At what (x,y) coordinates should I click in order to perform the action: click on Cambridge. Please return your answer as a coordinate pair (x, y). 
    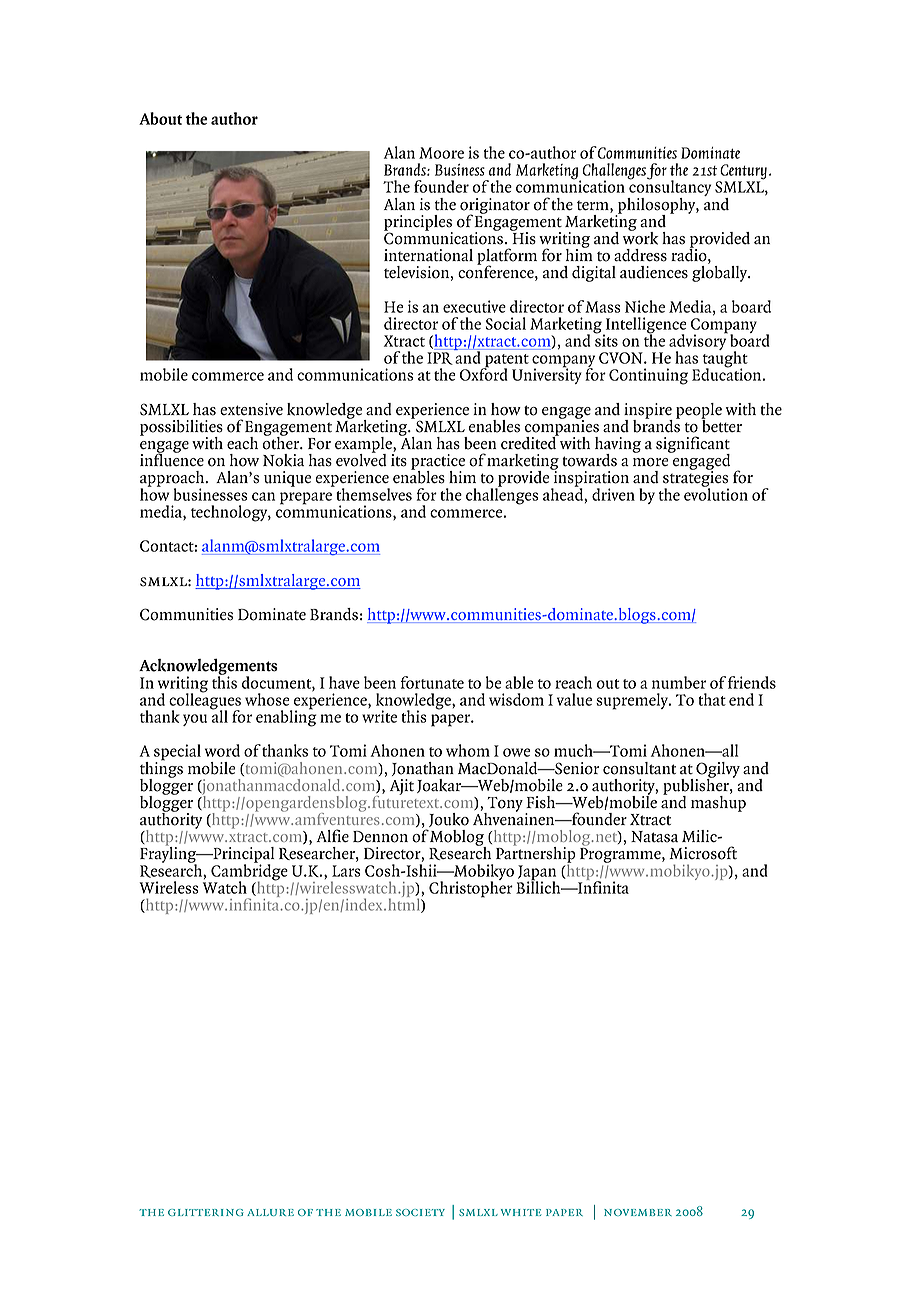
    Looking at the image, I should click on (248, 872).
